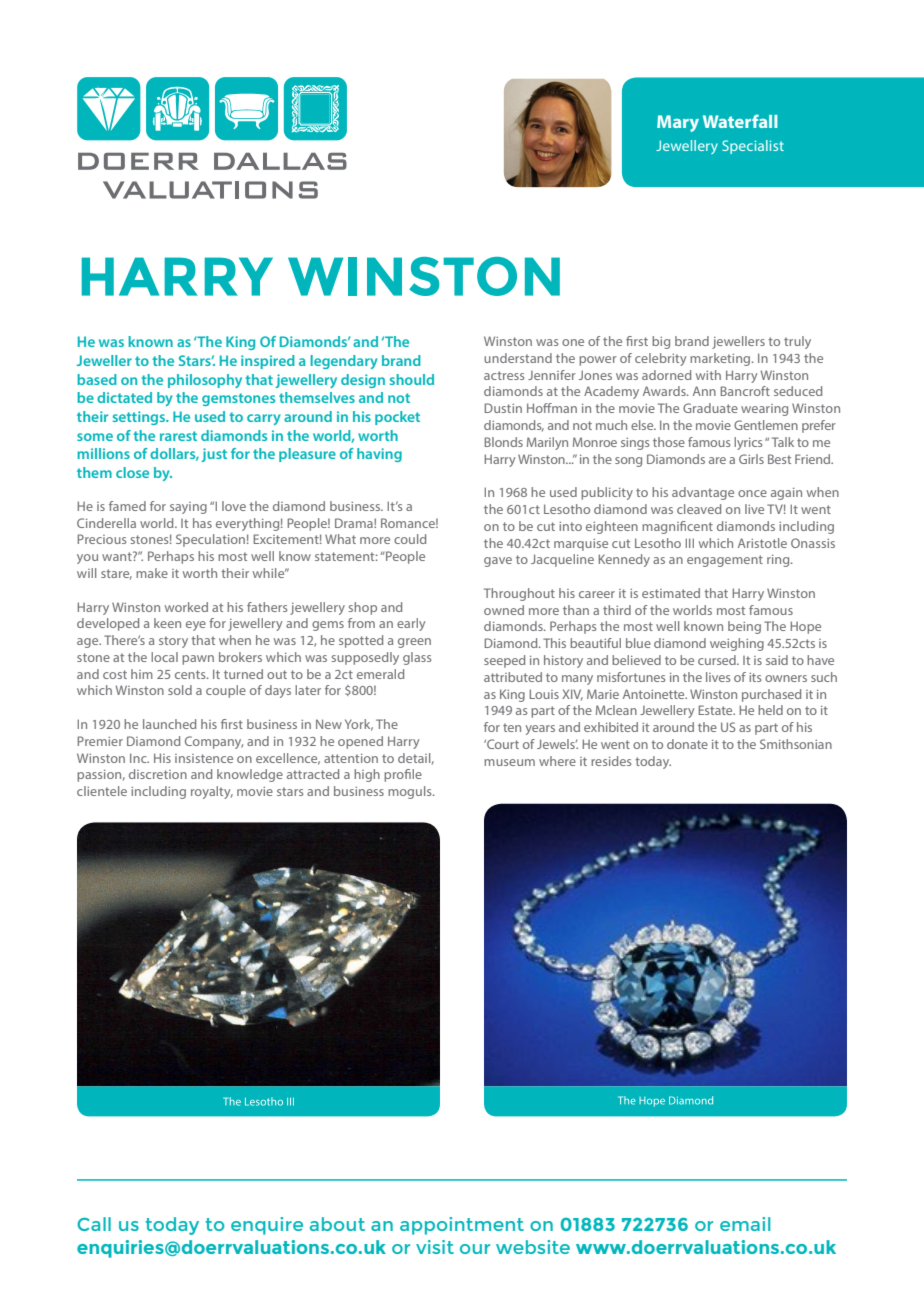 The width and height of the screenshot is (924, 1308). I want to click on Mary, so click(678, 123).
